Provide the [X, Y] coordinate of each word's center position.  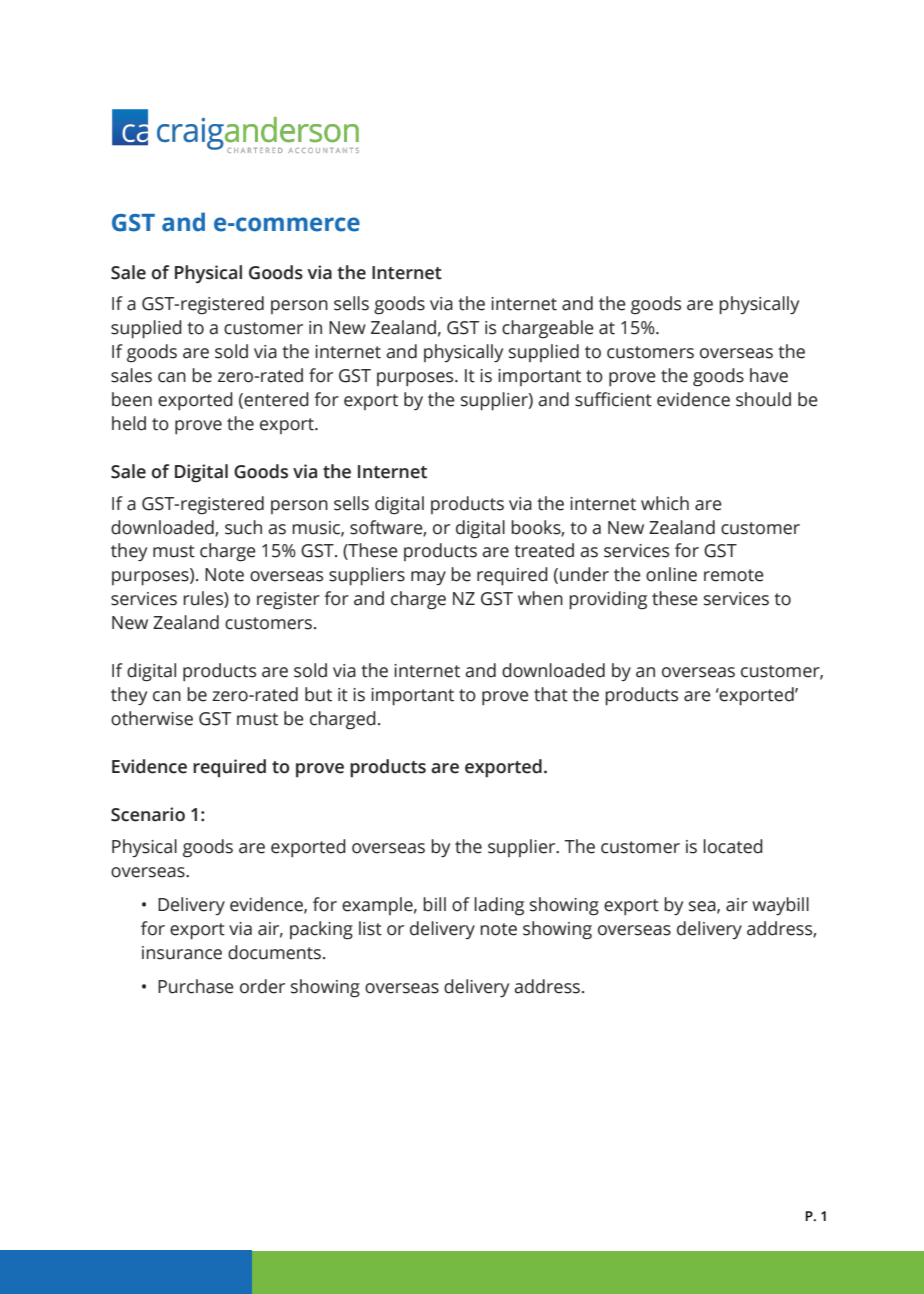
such [243, 527]
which [665, 503]
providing [608, 600]
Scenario [148, 814]
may [428, 578]
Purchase [196, 986]
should [763, 399]
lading [499, 906]
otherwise [152, 718]
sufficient [613, 399]
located [733, 846]
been [132, 399]
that [551, 694]
